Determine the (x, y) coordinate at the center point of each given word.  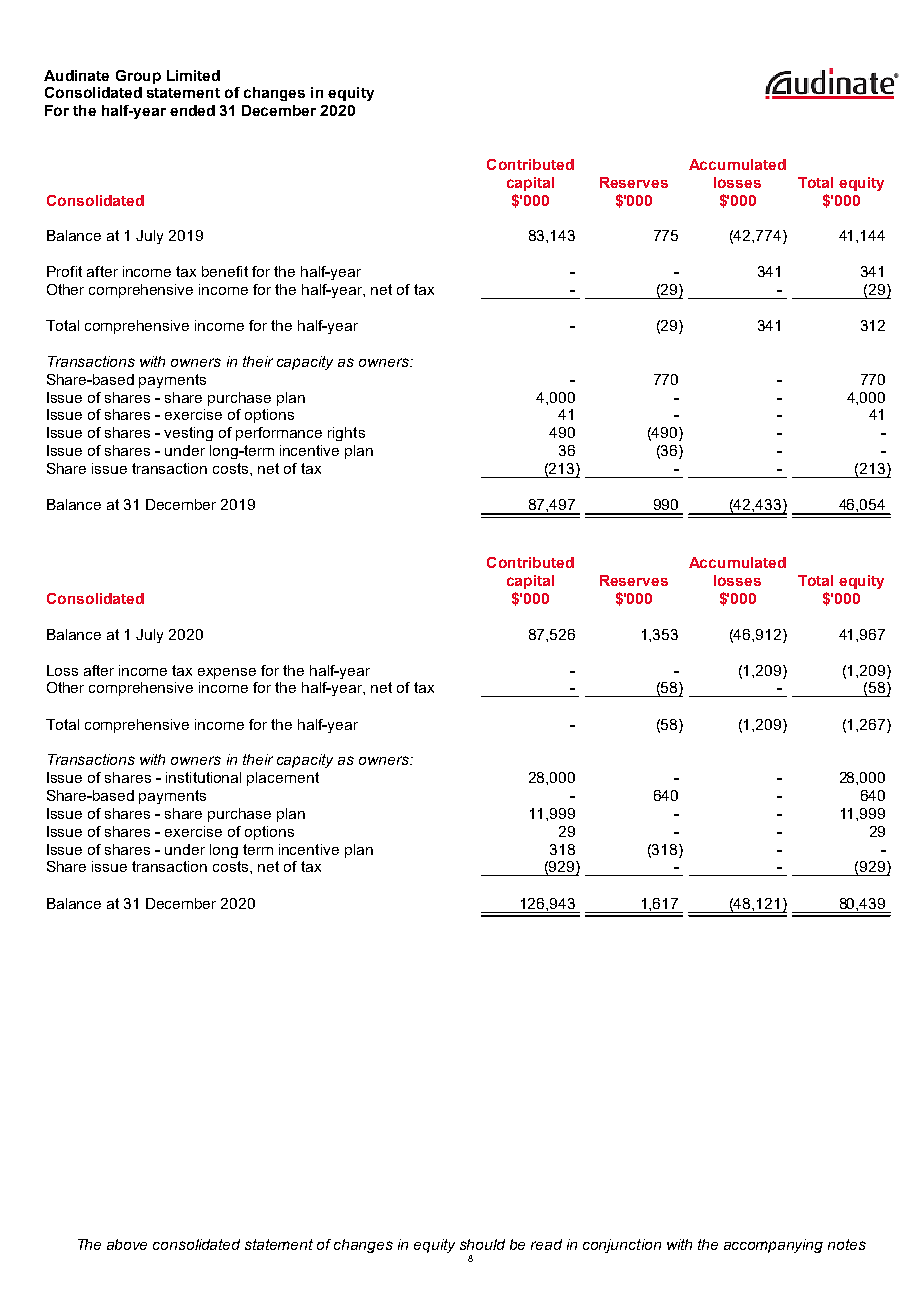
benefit (225, 271)
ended (192, 110)
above (127, 1244)
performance (279, 434)
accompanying (773, 1246)
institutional (203, 777)
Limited (193, 75)
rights (346, 434)
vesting (188, 434)
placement (283, 779)
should (482, 1244)
